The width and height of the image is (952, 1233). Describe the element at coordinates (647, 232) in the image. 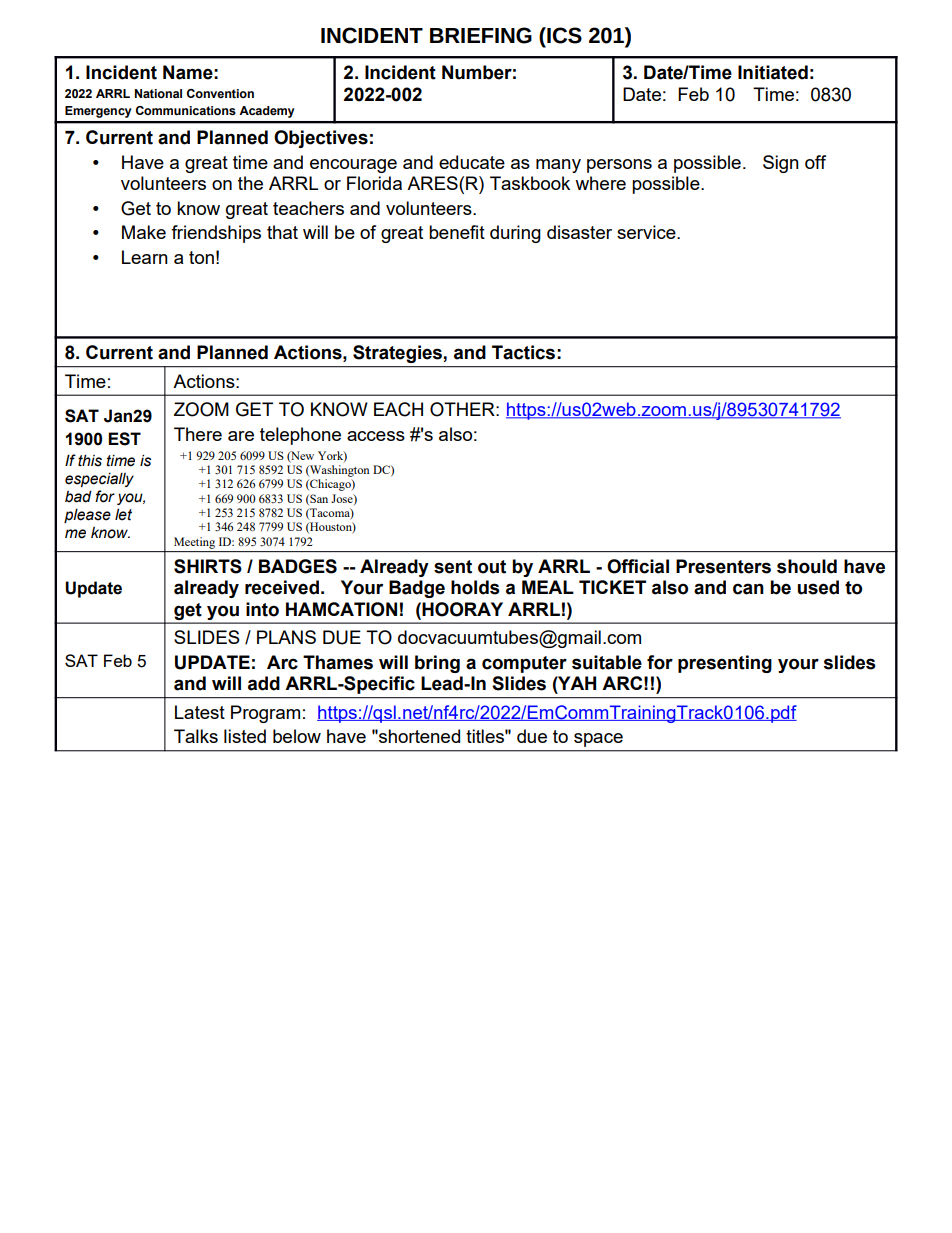

I see `service` at that location.
